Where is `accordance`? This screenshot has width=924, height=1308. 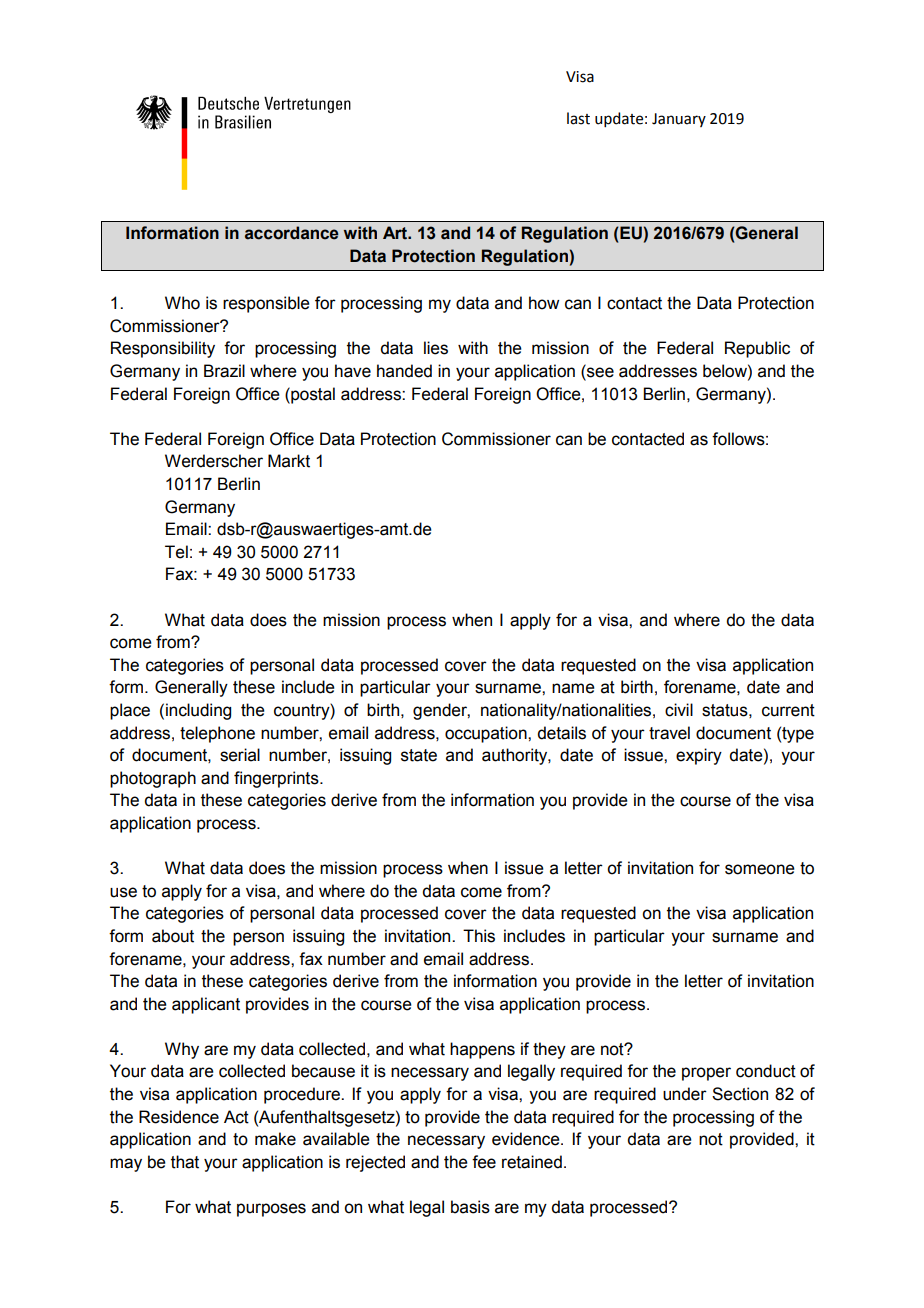 accordance is located at coordinates (292, 233).
